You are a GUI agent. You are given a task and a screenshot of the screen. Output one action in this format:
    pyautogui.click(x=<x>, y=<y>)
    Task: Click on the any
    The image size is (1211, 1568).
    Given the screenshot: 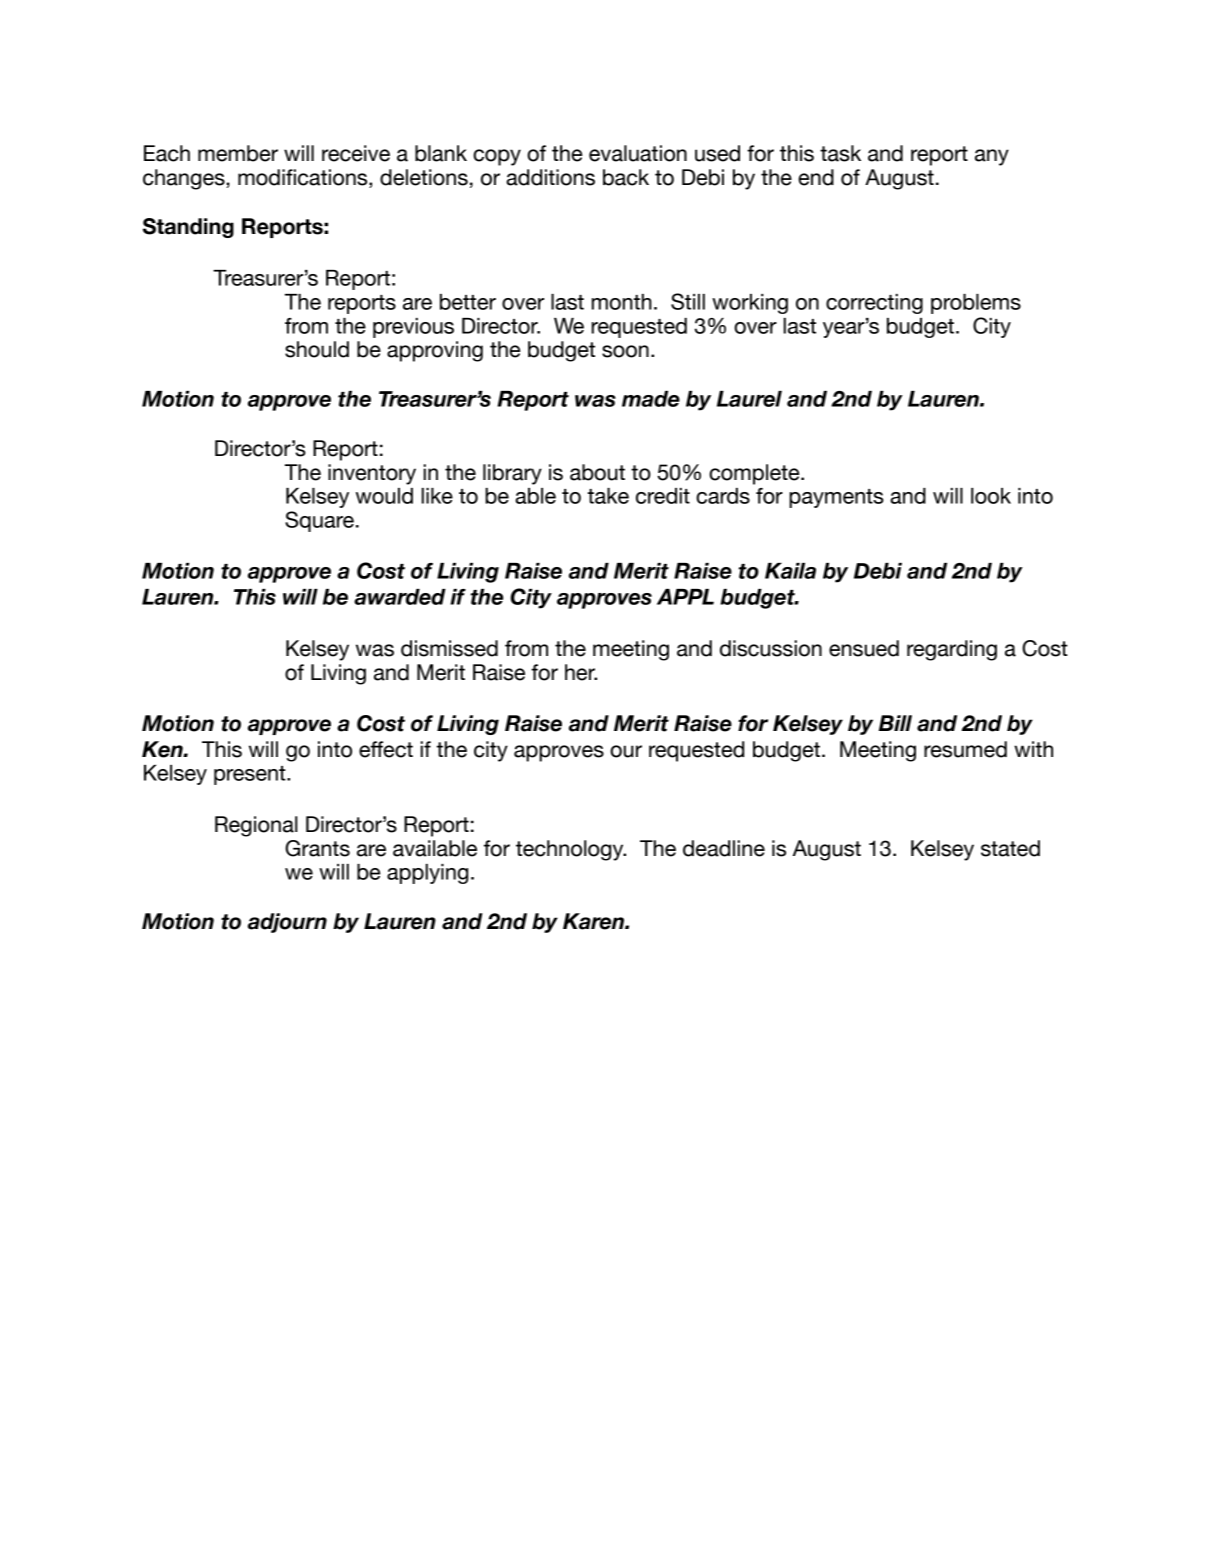 What is the action you would take?
    pyautogui.click(x=992, y=157)
